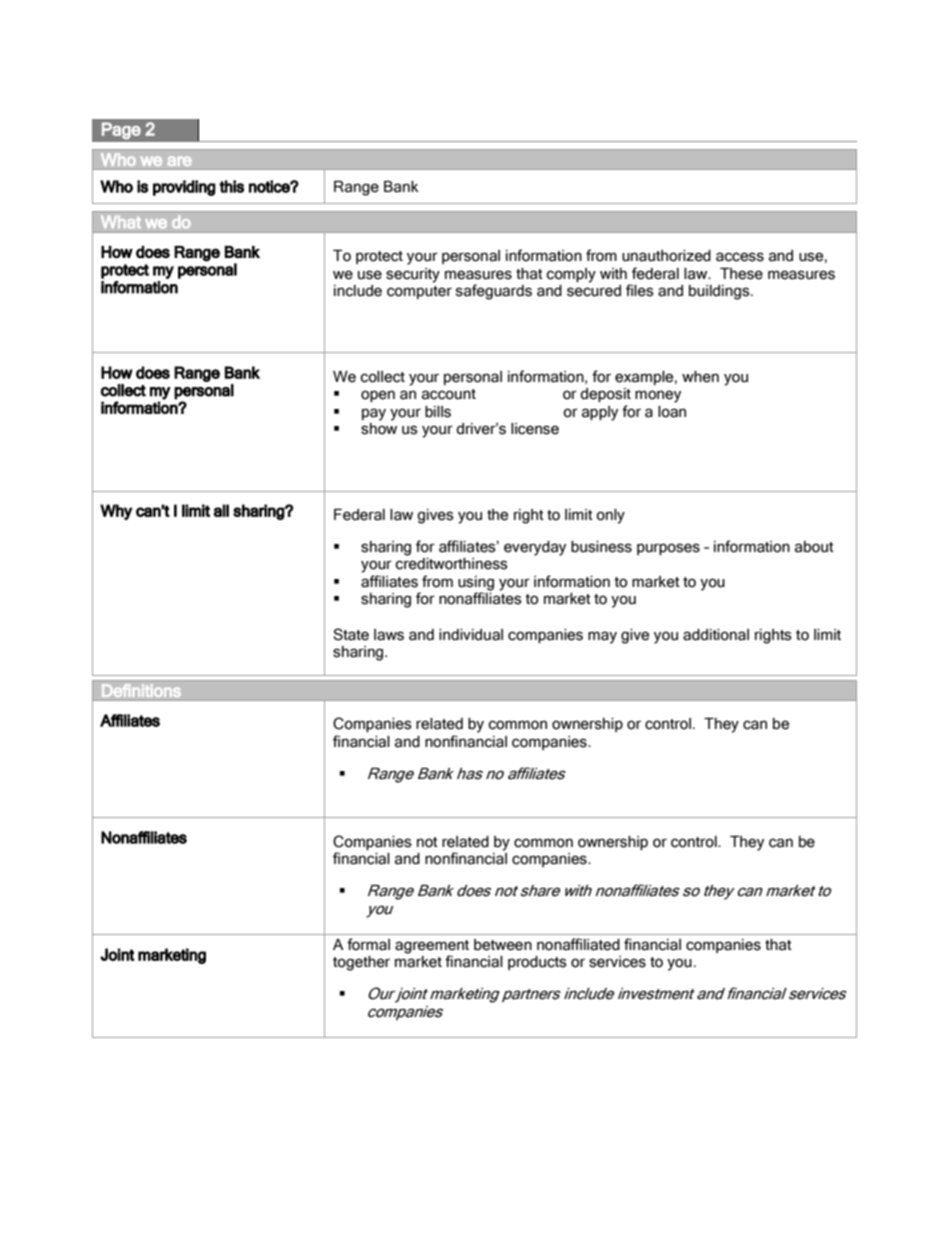  What do you see at coordinates (438, 412) in the screenshot?
I see `bills` at bounding box center [438, 412].
